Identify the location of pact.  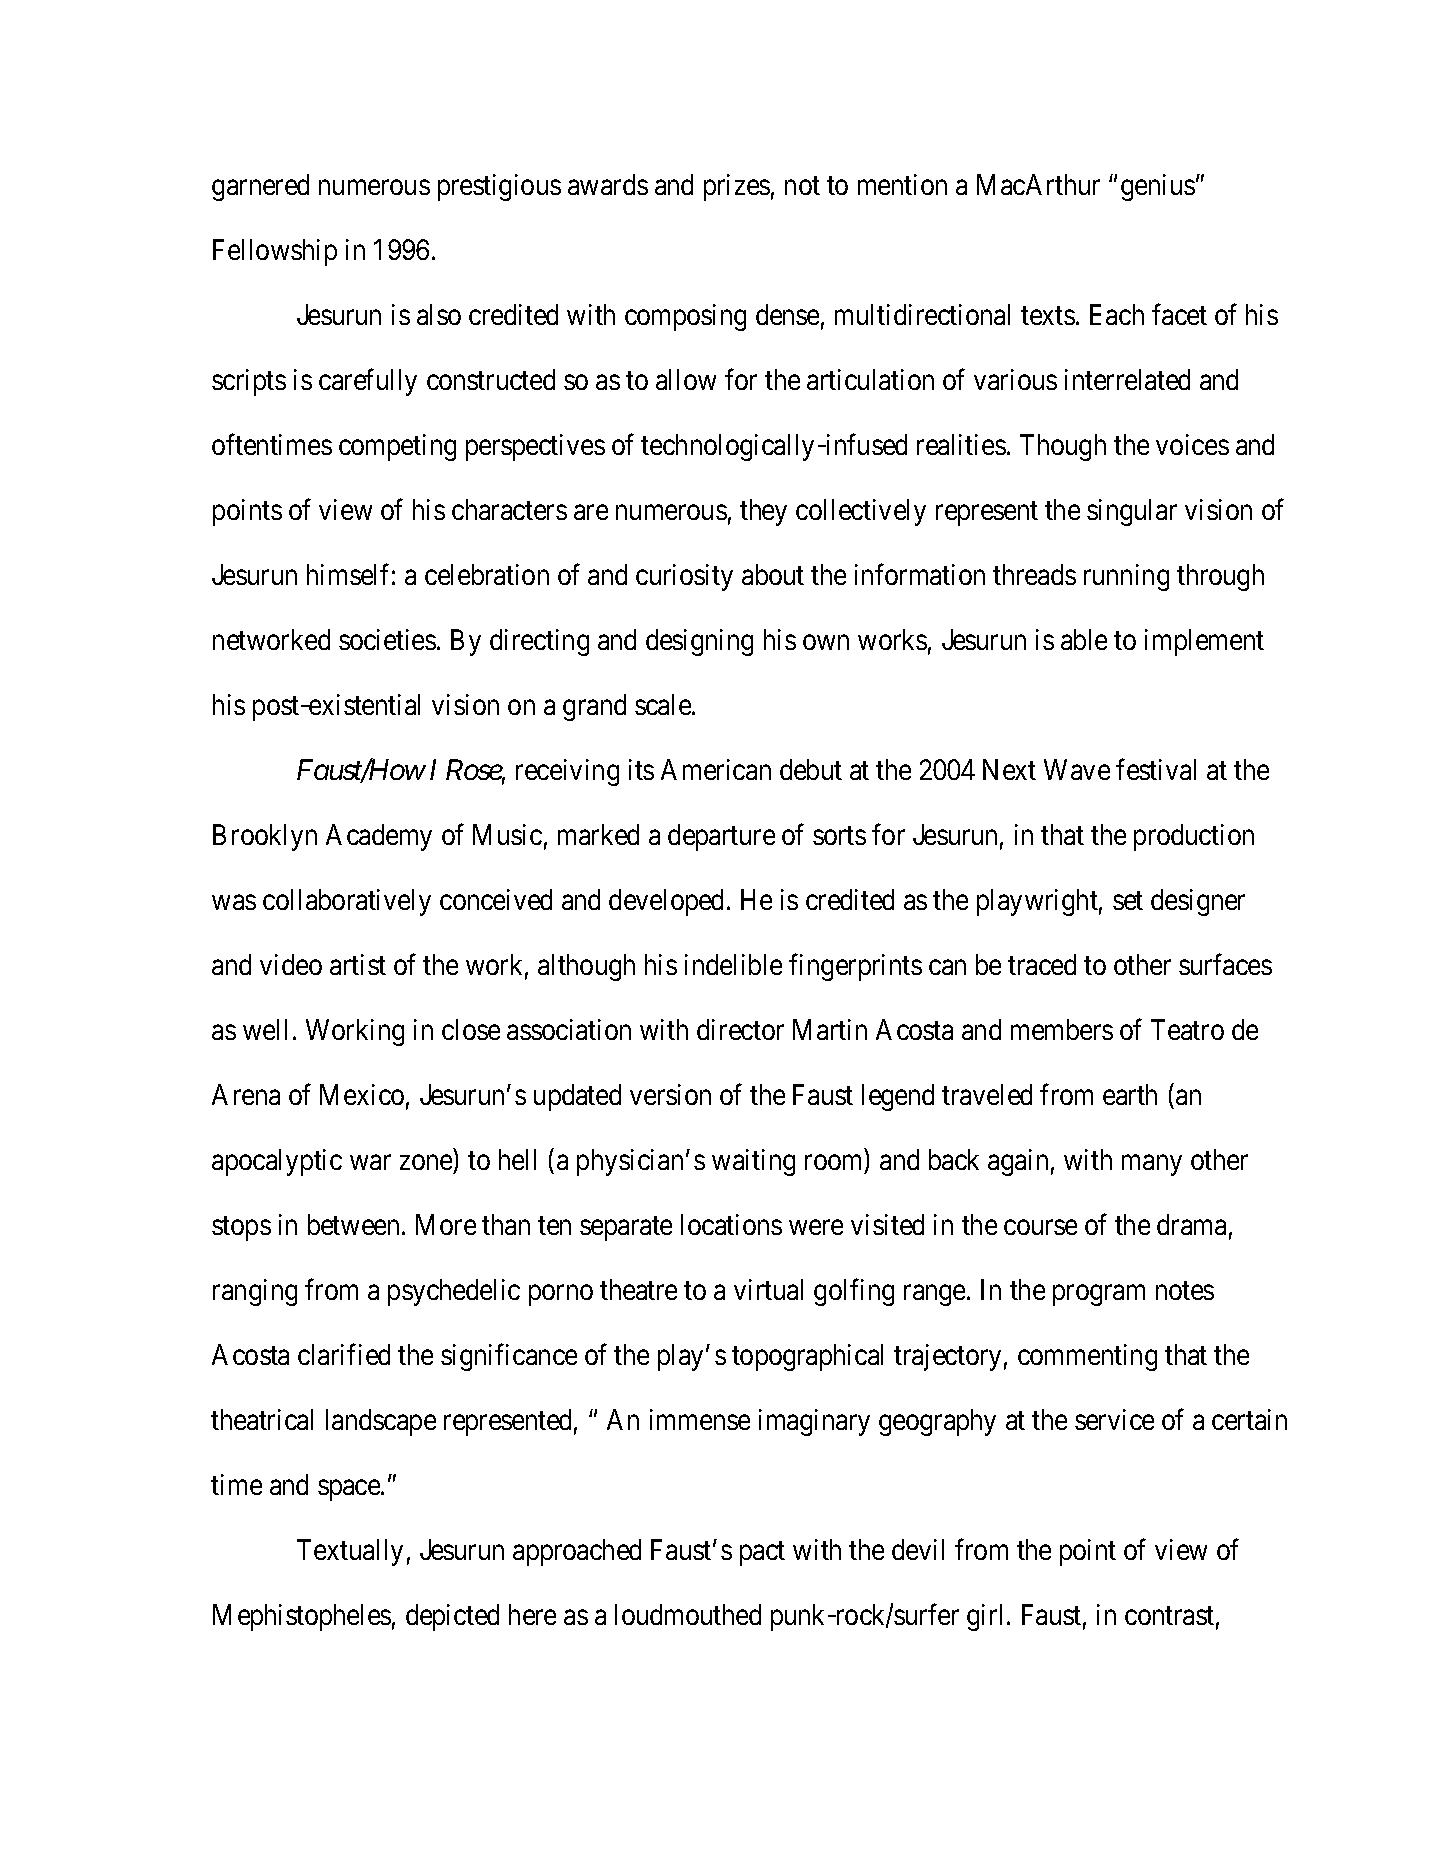
(762, 1553).
